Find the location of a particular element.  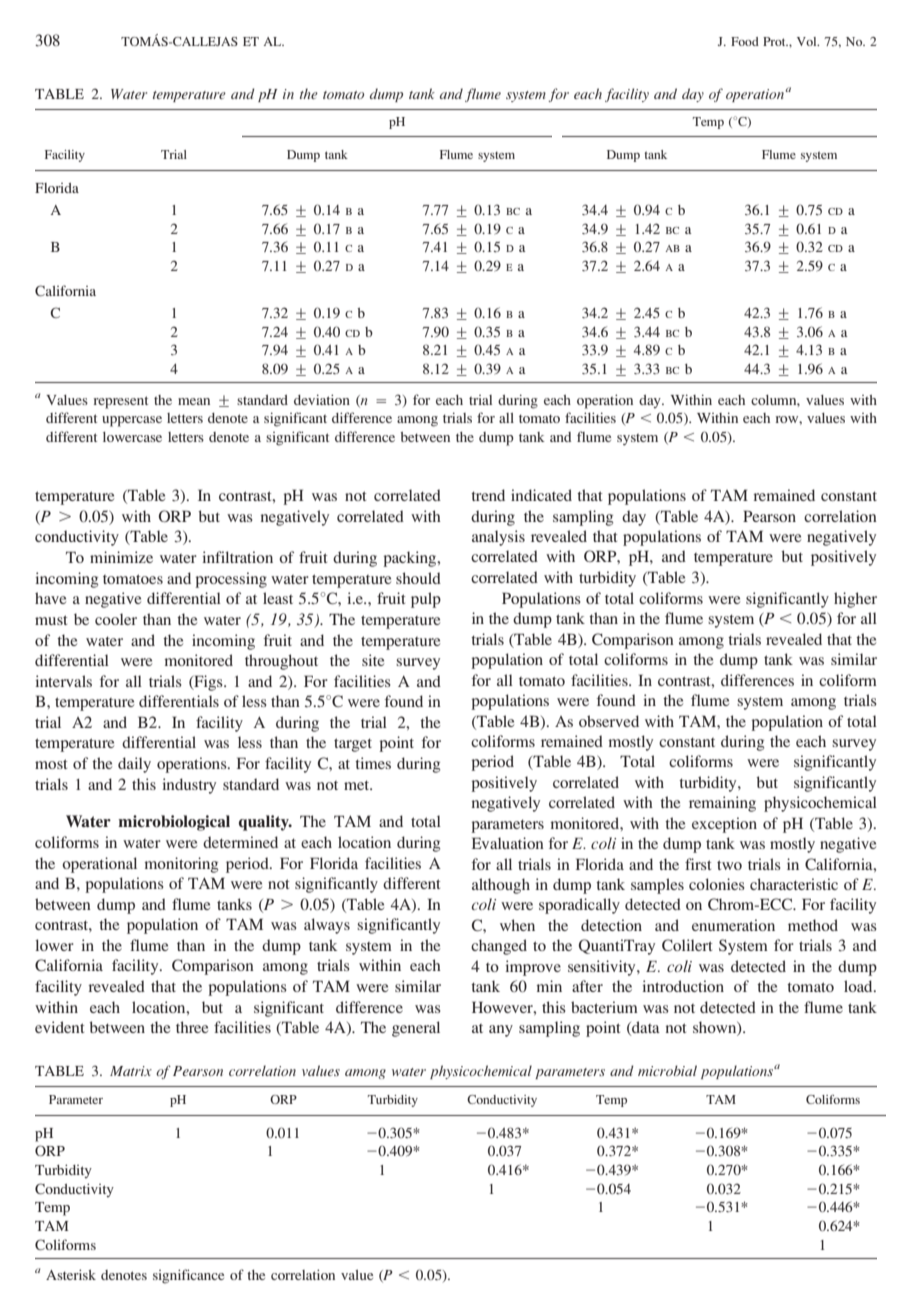

site is located at coordinates (373, 660).
